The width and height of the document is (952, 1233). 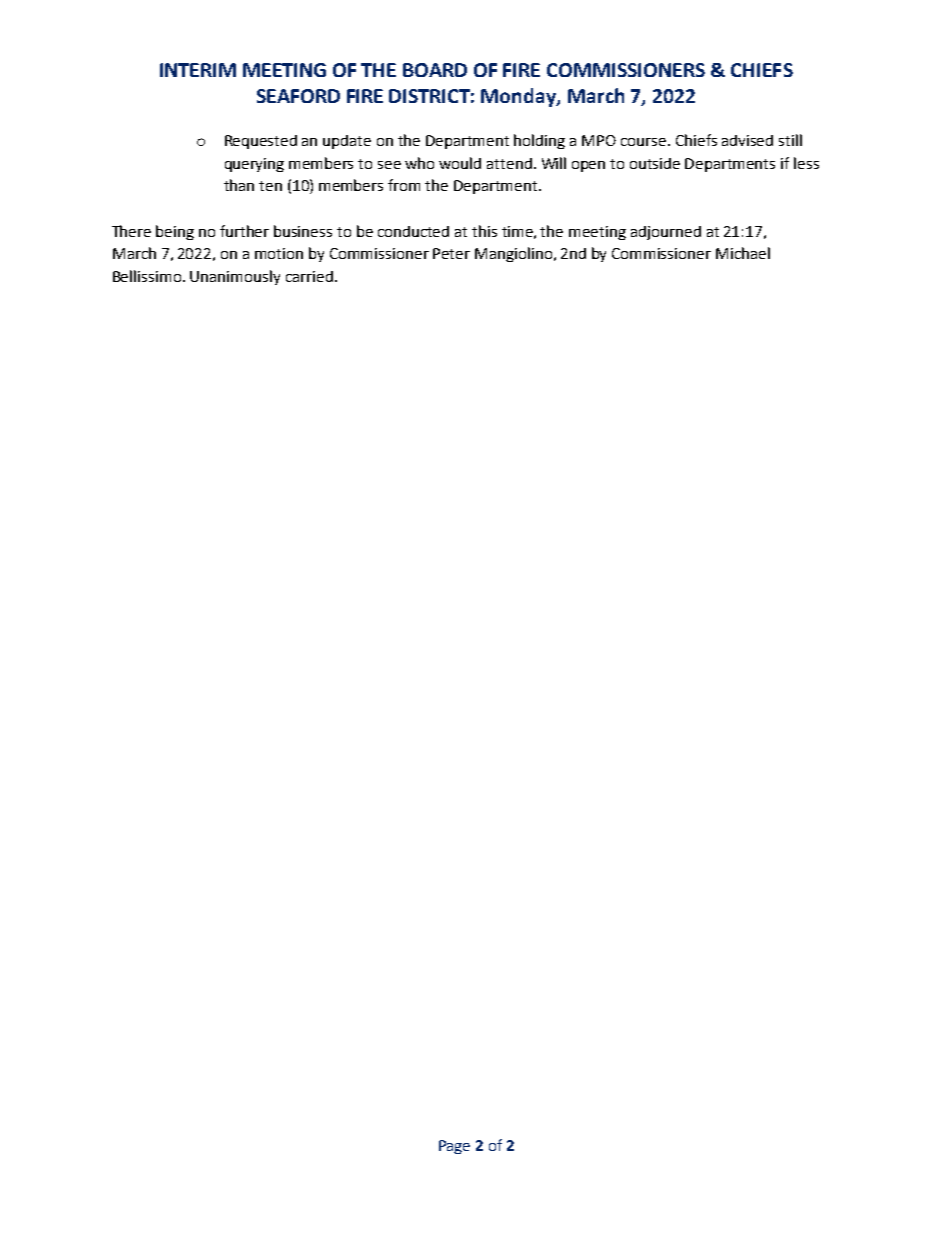 I want to click on Unanimously, so click(x=235, y=277).
